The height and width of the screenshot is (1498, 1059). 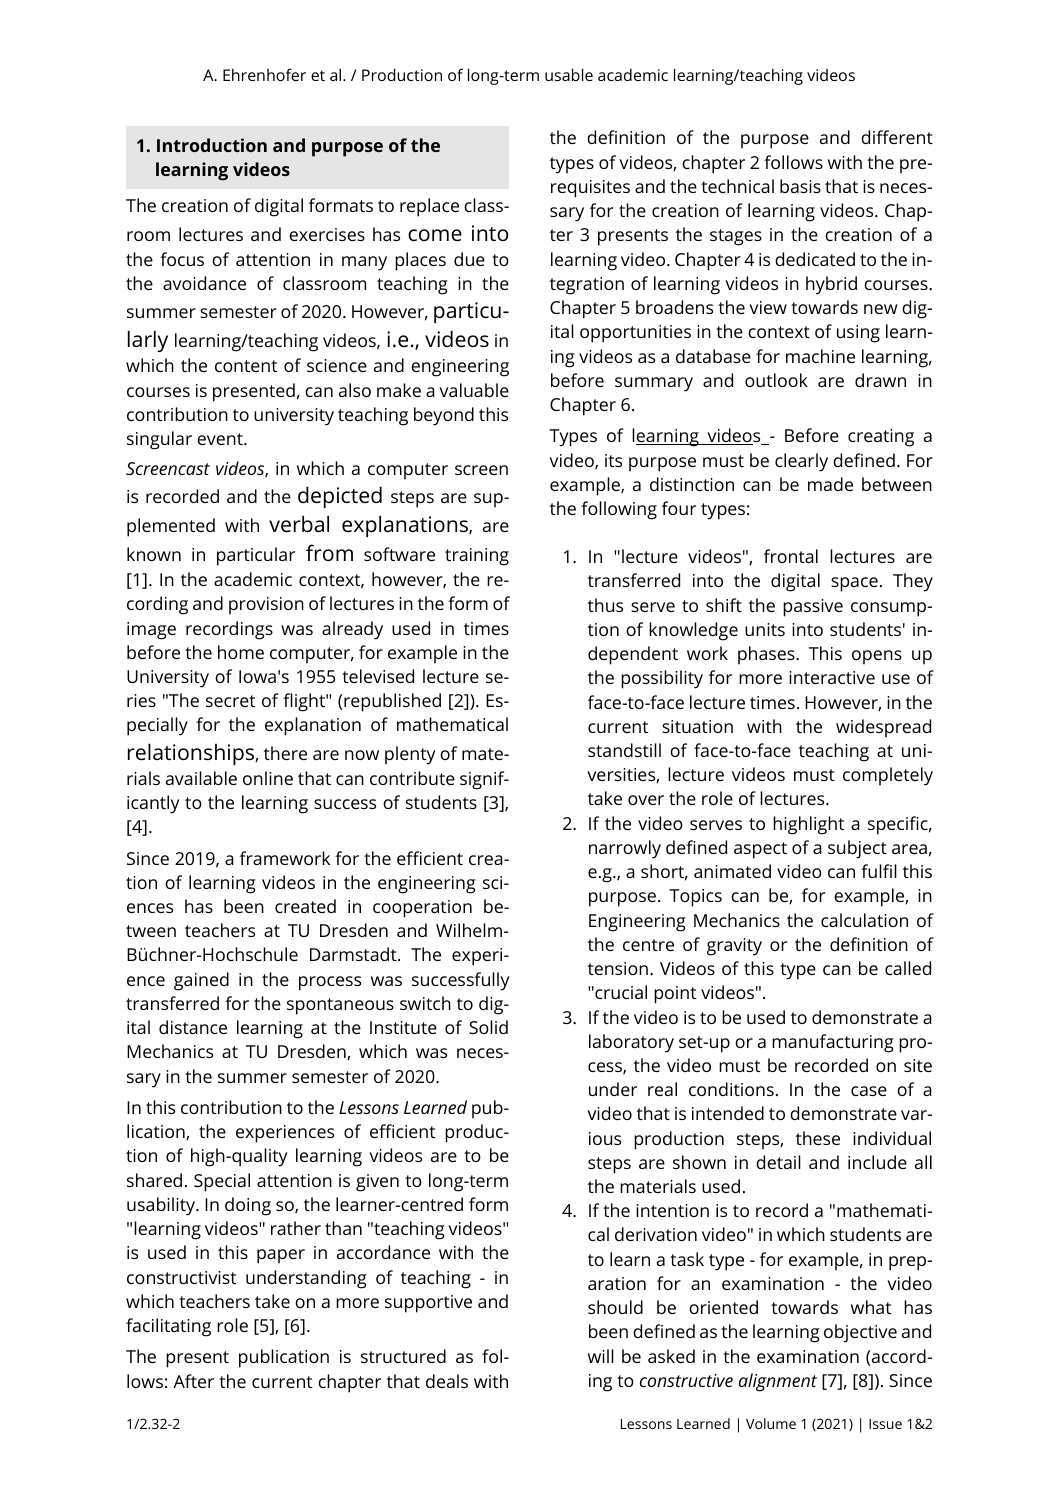 I want to click on content, so click(x=246, y=366).
